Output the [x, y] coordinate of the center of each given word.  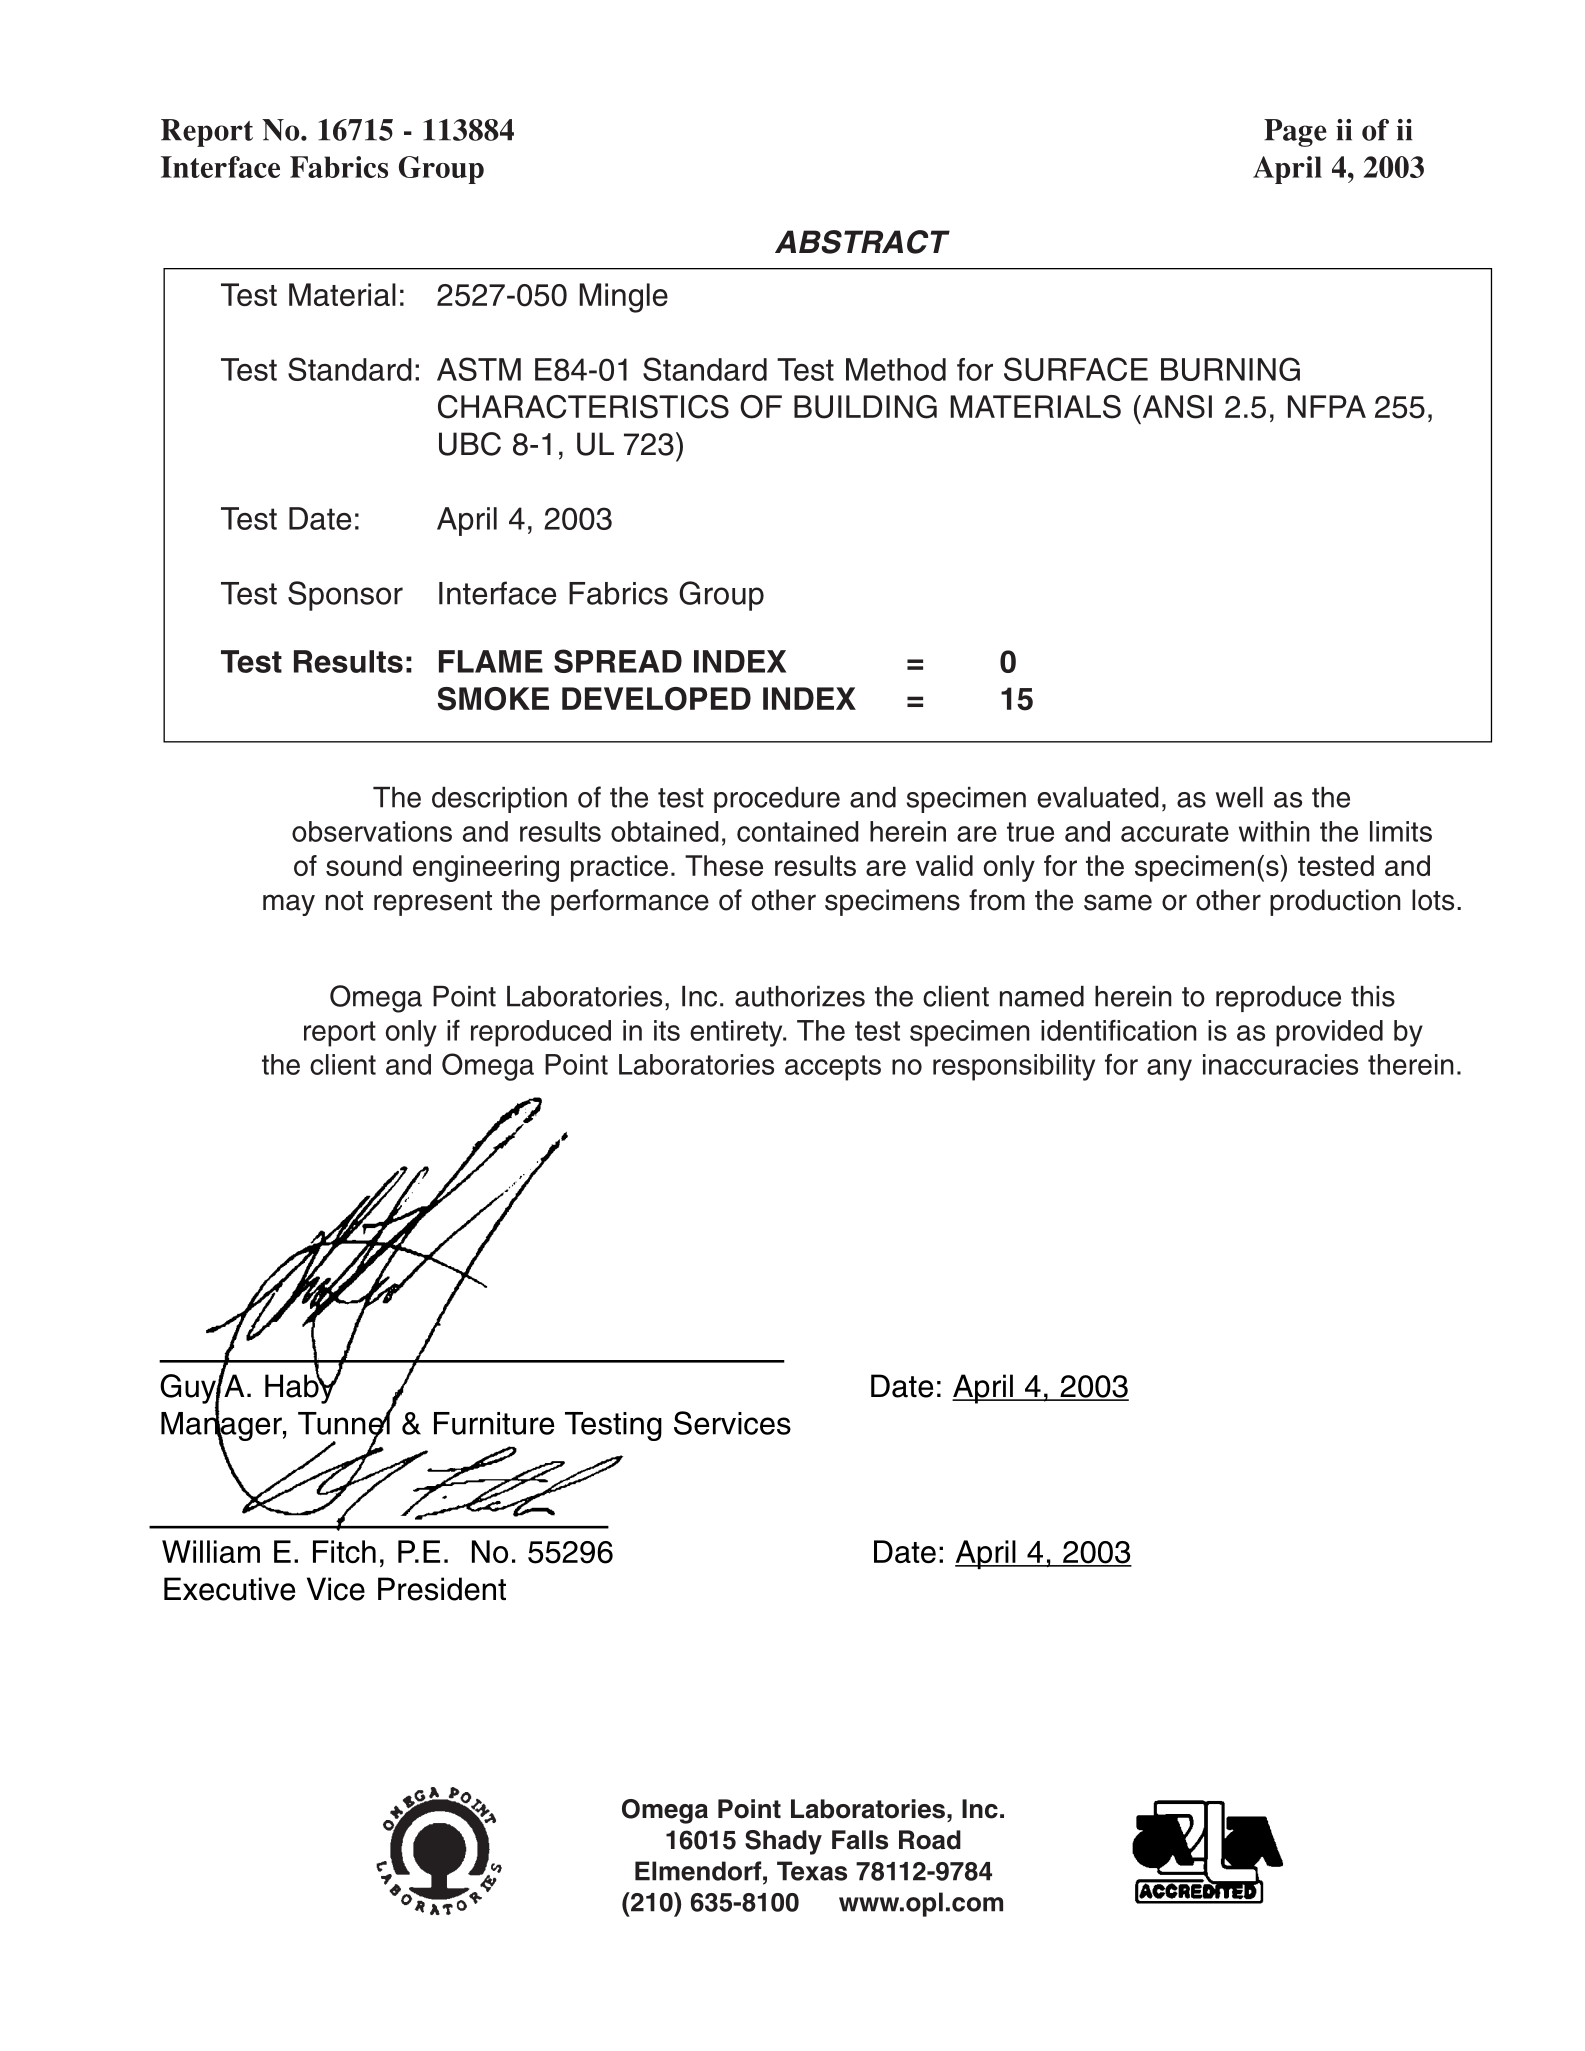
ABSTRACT [862, 242]
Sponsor [345, 596]
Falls [860, 1840]
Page [1295, 133]
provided [1329, 1033]
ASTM [479, 369]
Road [930, 1840]
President [442, 1589]
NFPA [1327, 406]
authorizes [800, 996]
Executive [229, 1589]
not [344, 901]
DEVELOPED [656, 699]
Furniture [494, 1423]
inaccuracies [1280, 1064]
